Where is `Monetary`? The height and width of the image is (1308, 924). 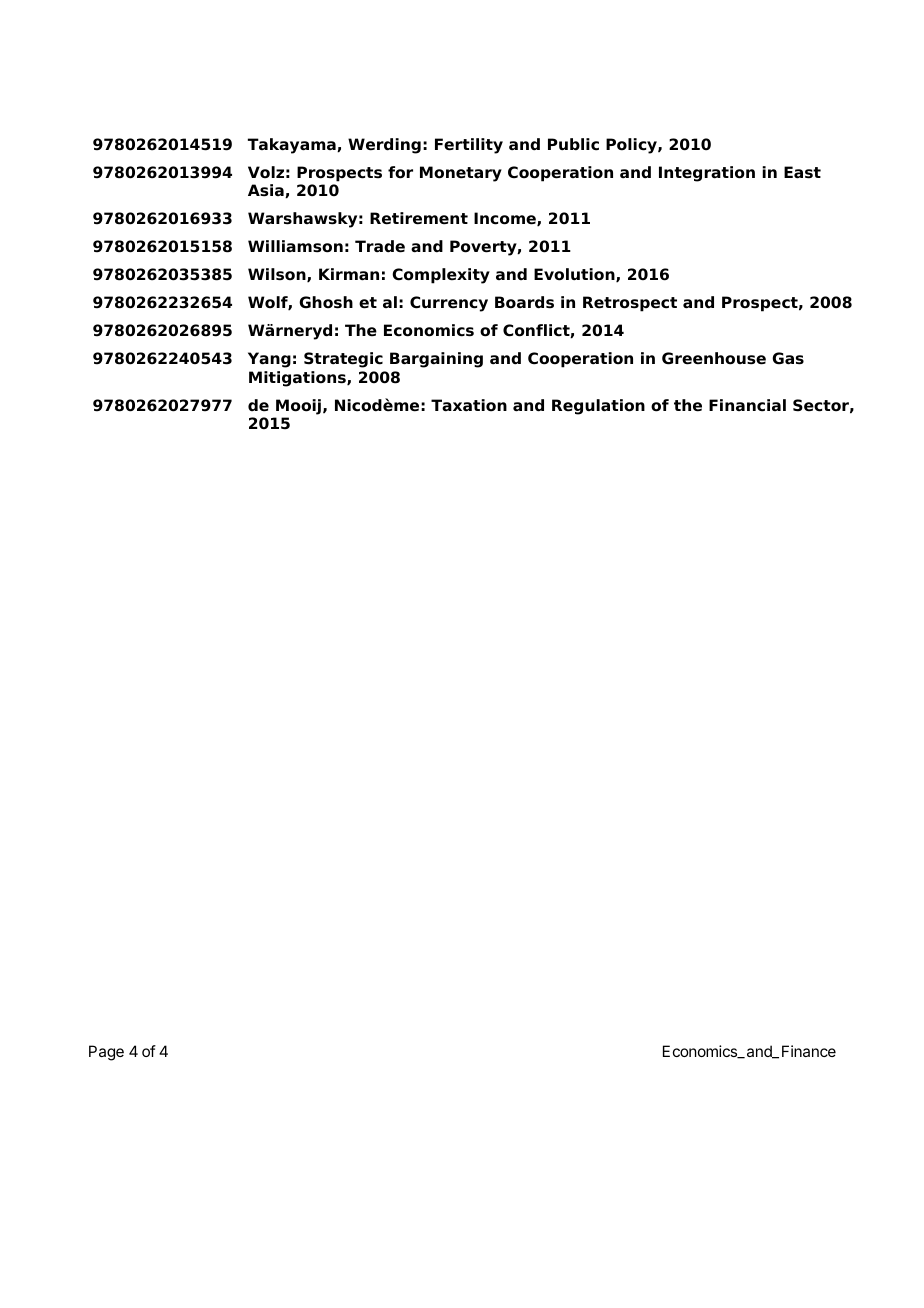 Monetary is located at coordinates (461, 174).
